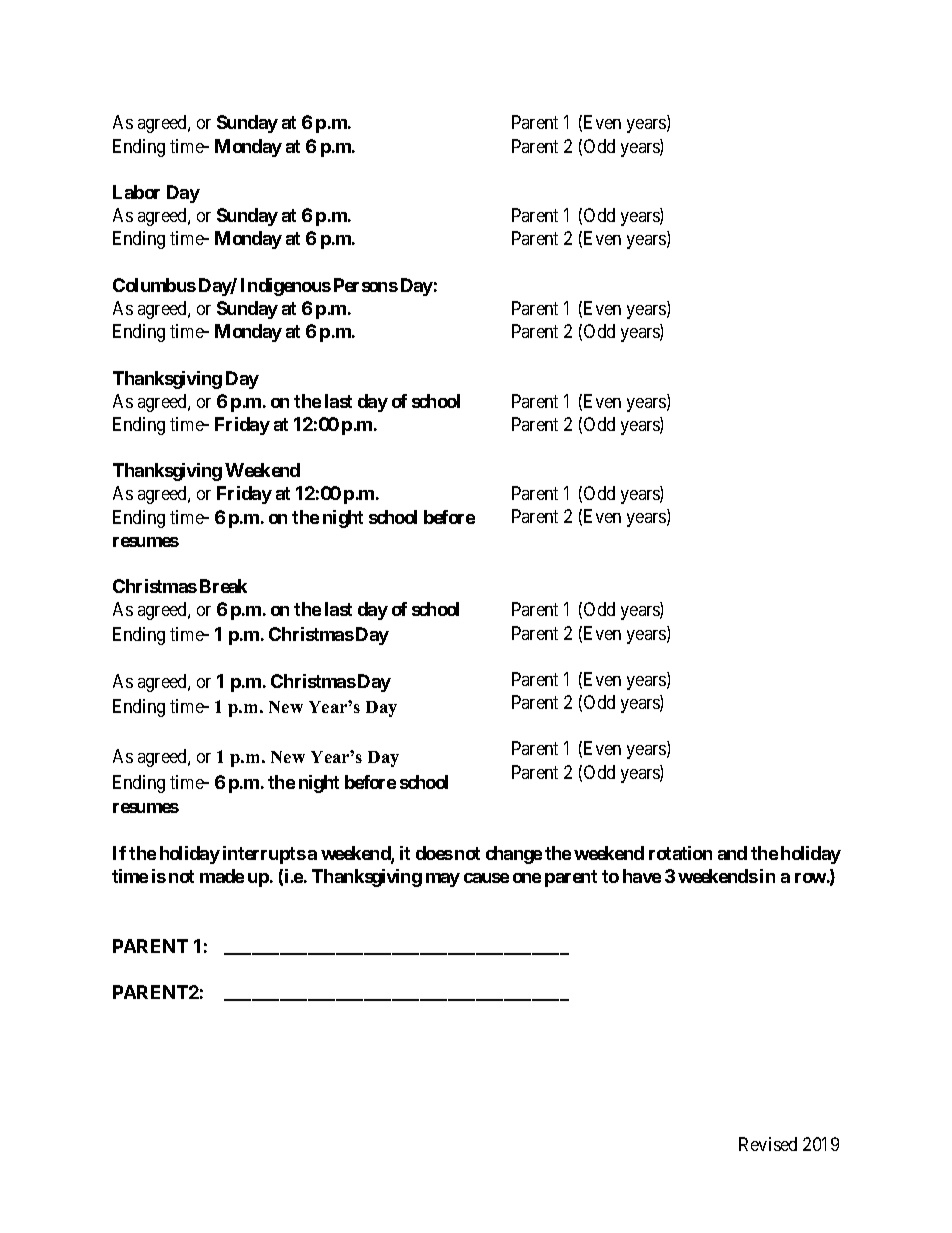 The height and width of the image is (1233, 952). Describe the element at coordinates (222, 876) in the image. I see `made` at that location.
